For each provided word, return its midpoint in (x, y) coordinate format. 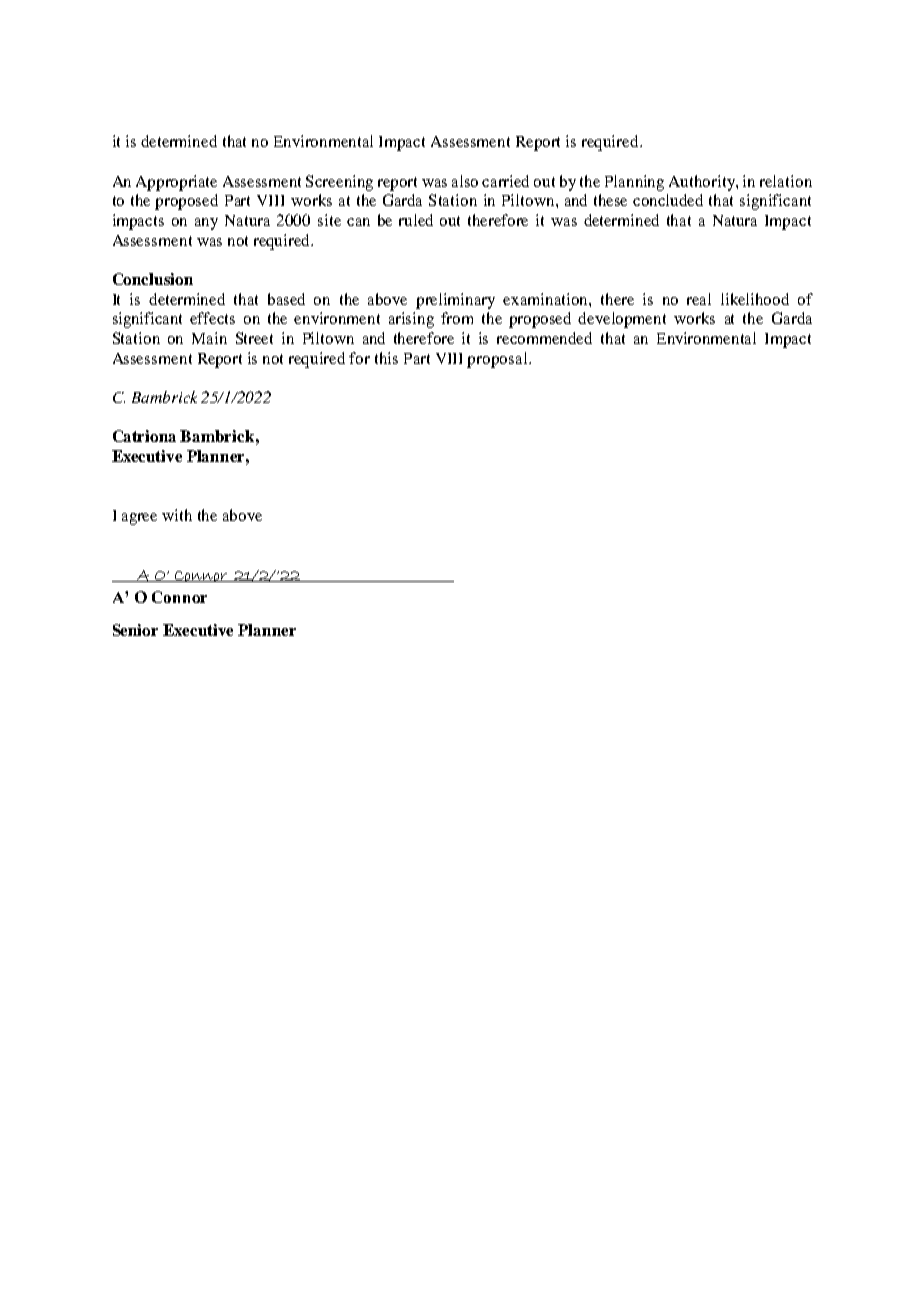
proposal (498, 360)
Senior (135, 630)
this (386, 358)
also (465, 181)
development (622, 320)
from (457, 318)
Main (209, 338)
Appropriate (176, 183)
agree (139, 519)
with (177, 515)
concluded (668, 200)
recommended (544, 338)
